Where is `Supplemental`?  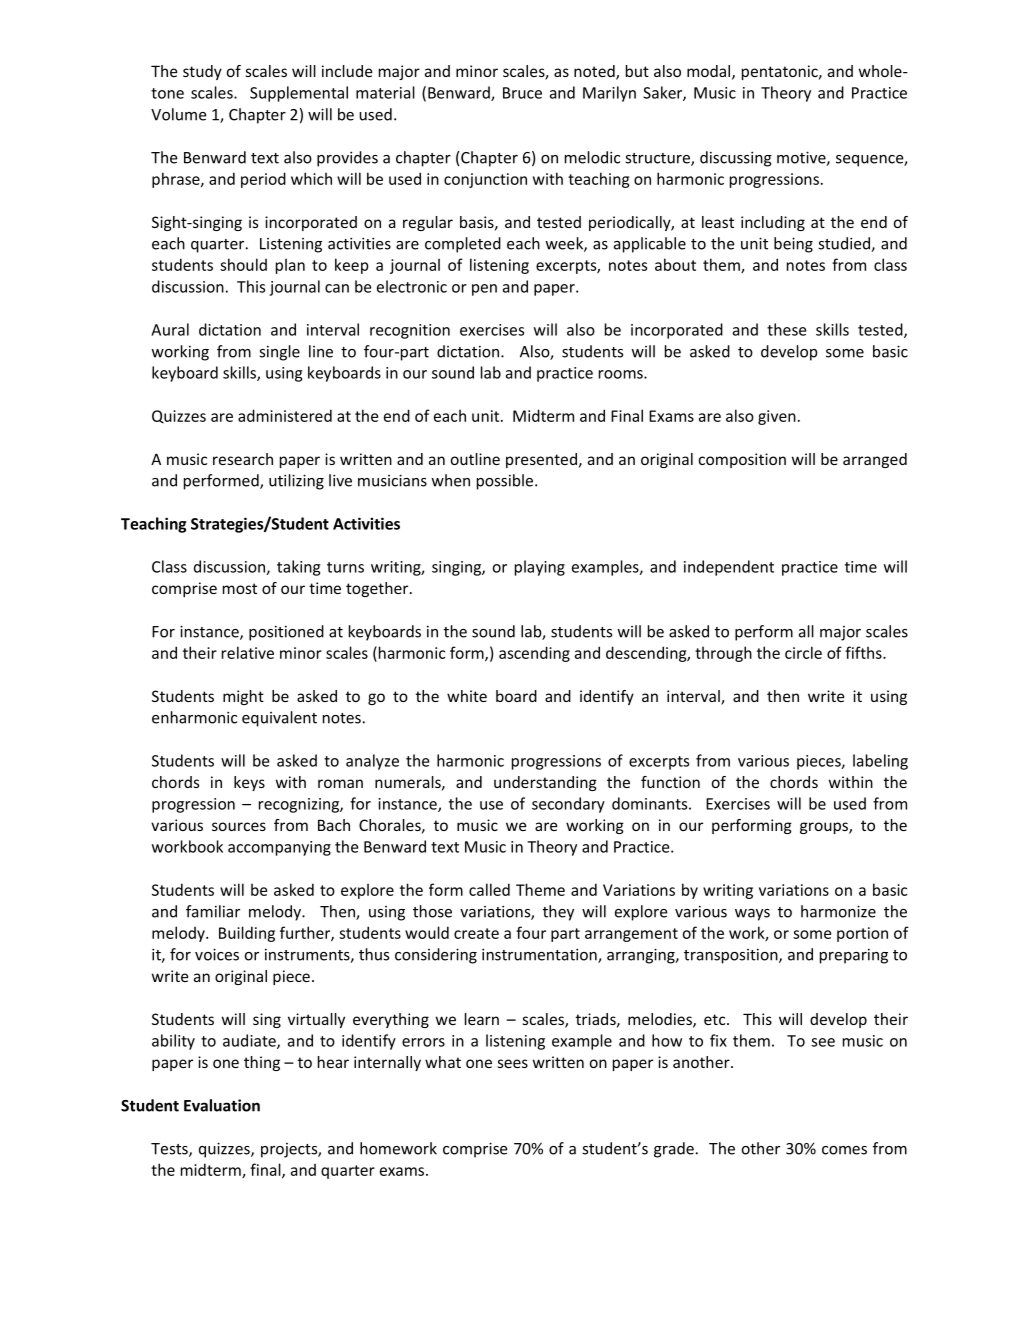 Supplemental is located at coordinates (299, 94).
